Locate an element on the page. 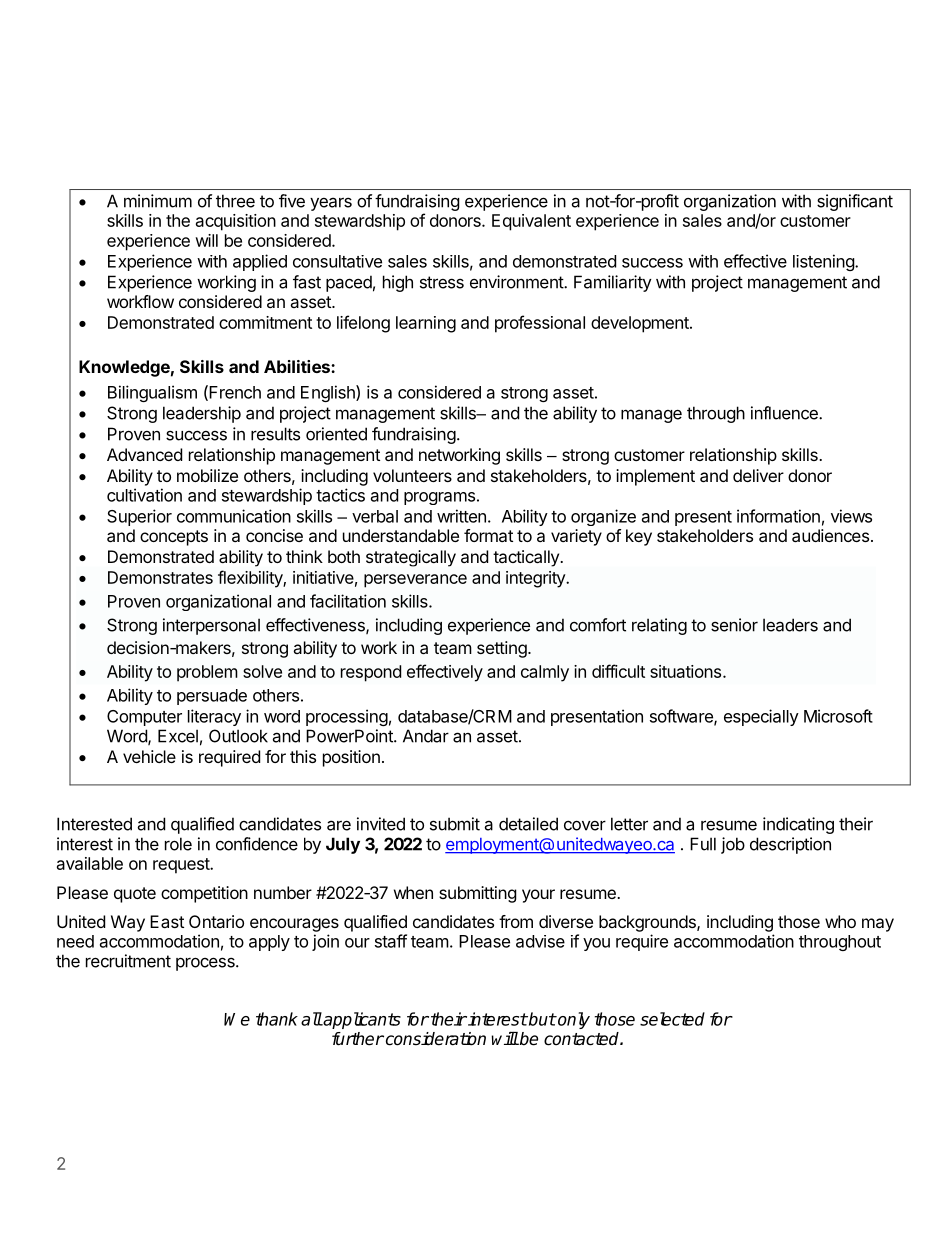  especially is located at coordinates (761, 717).
